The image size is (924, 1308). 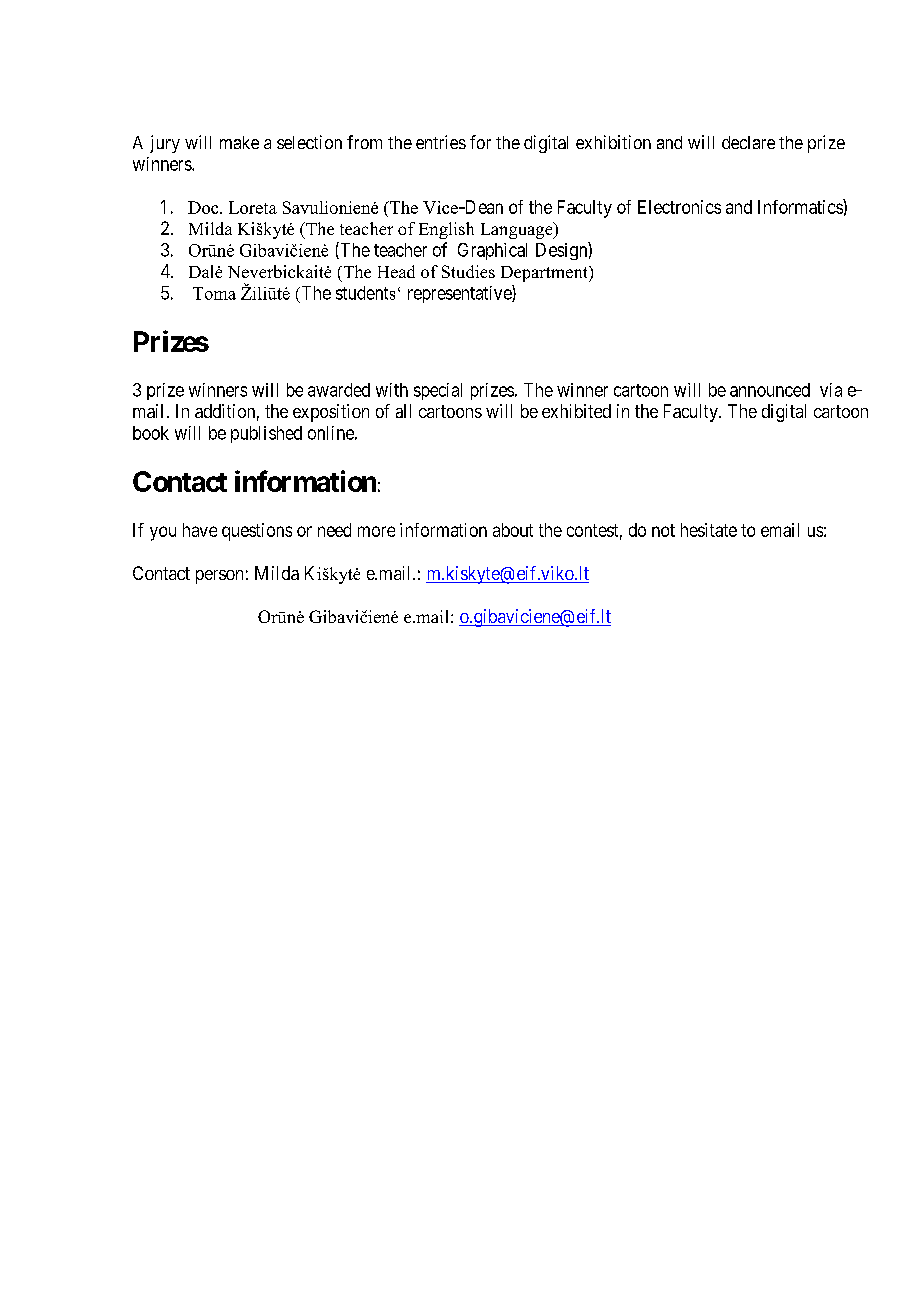 I want to click on about, so click(x=513, y=530).
